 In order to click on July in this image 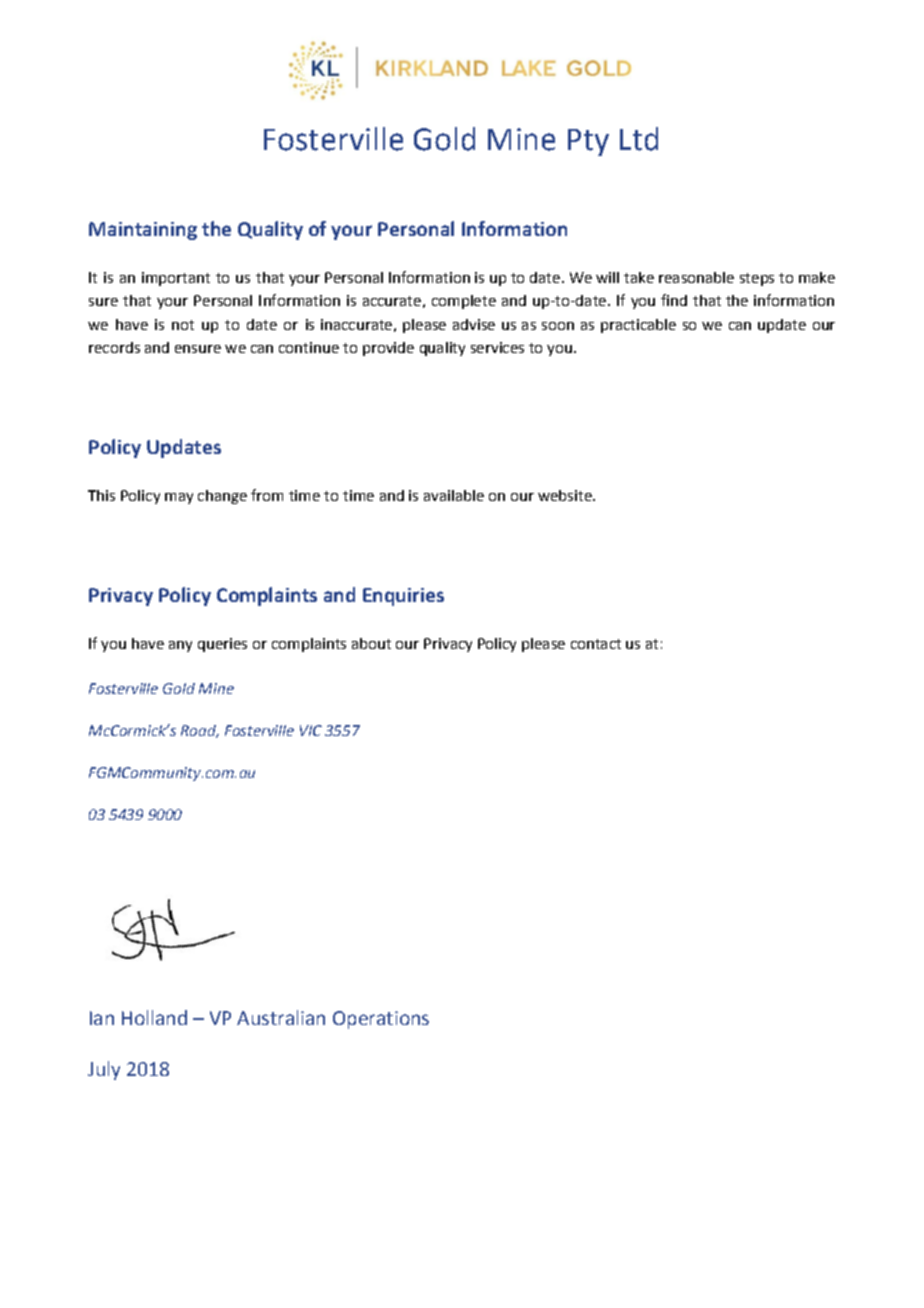, I will do `click(104, 1070)`.
